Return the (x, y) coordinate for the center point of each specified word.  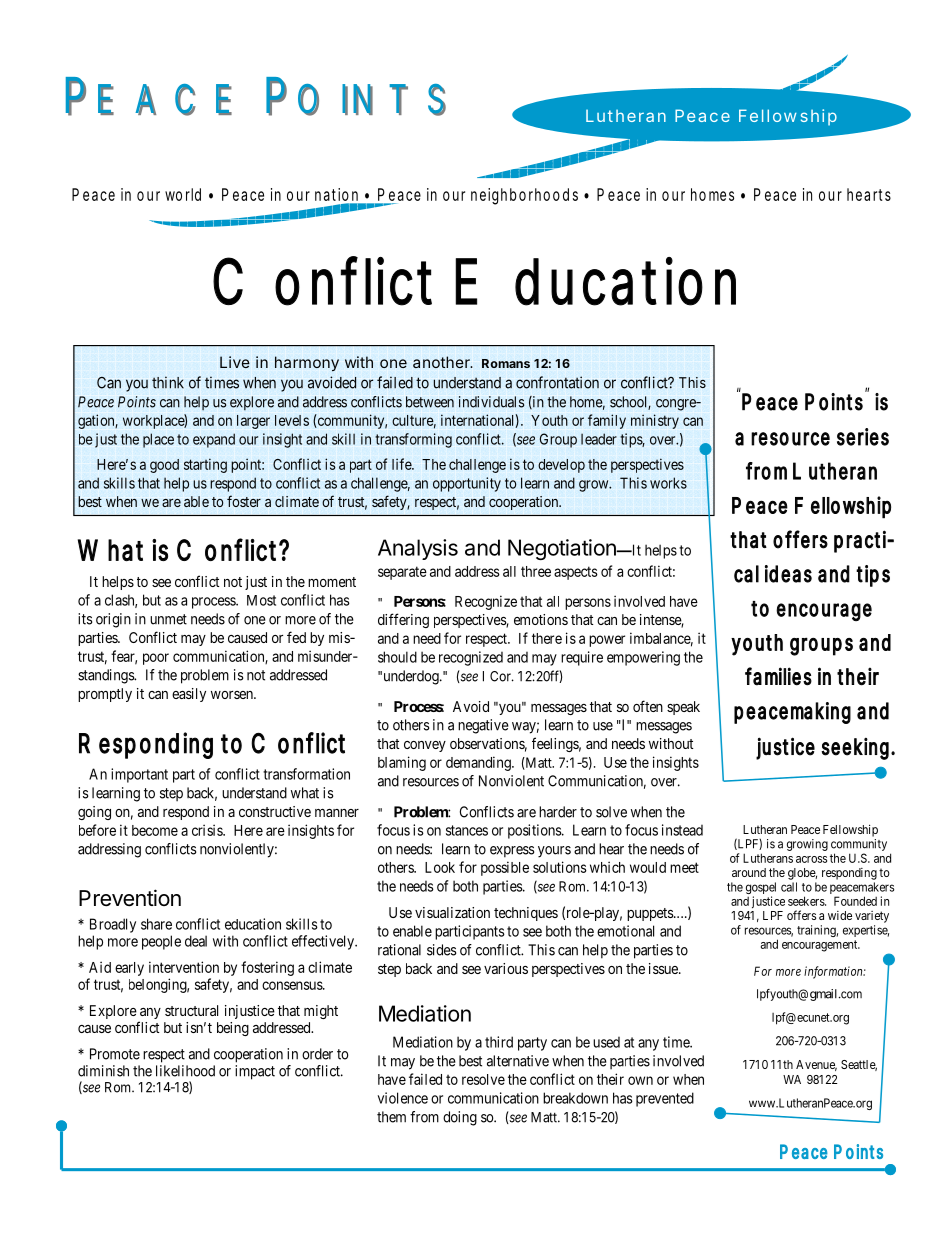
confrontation (557, 382)
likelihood (185, 1071)
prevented (665, 1099)
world (183, 194)
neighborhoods (524, 196)
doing (460, 1118)
